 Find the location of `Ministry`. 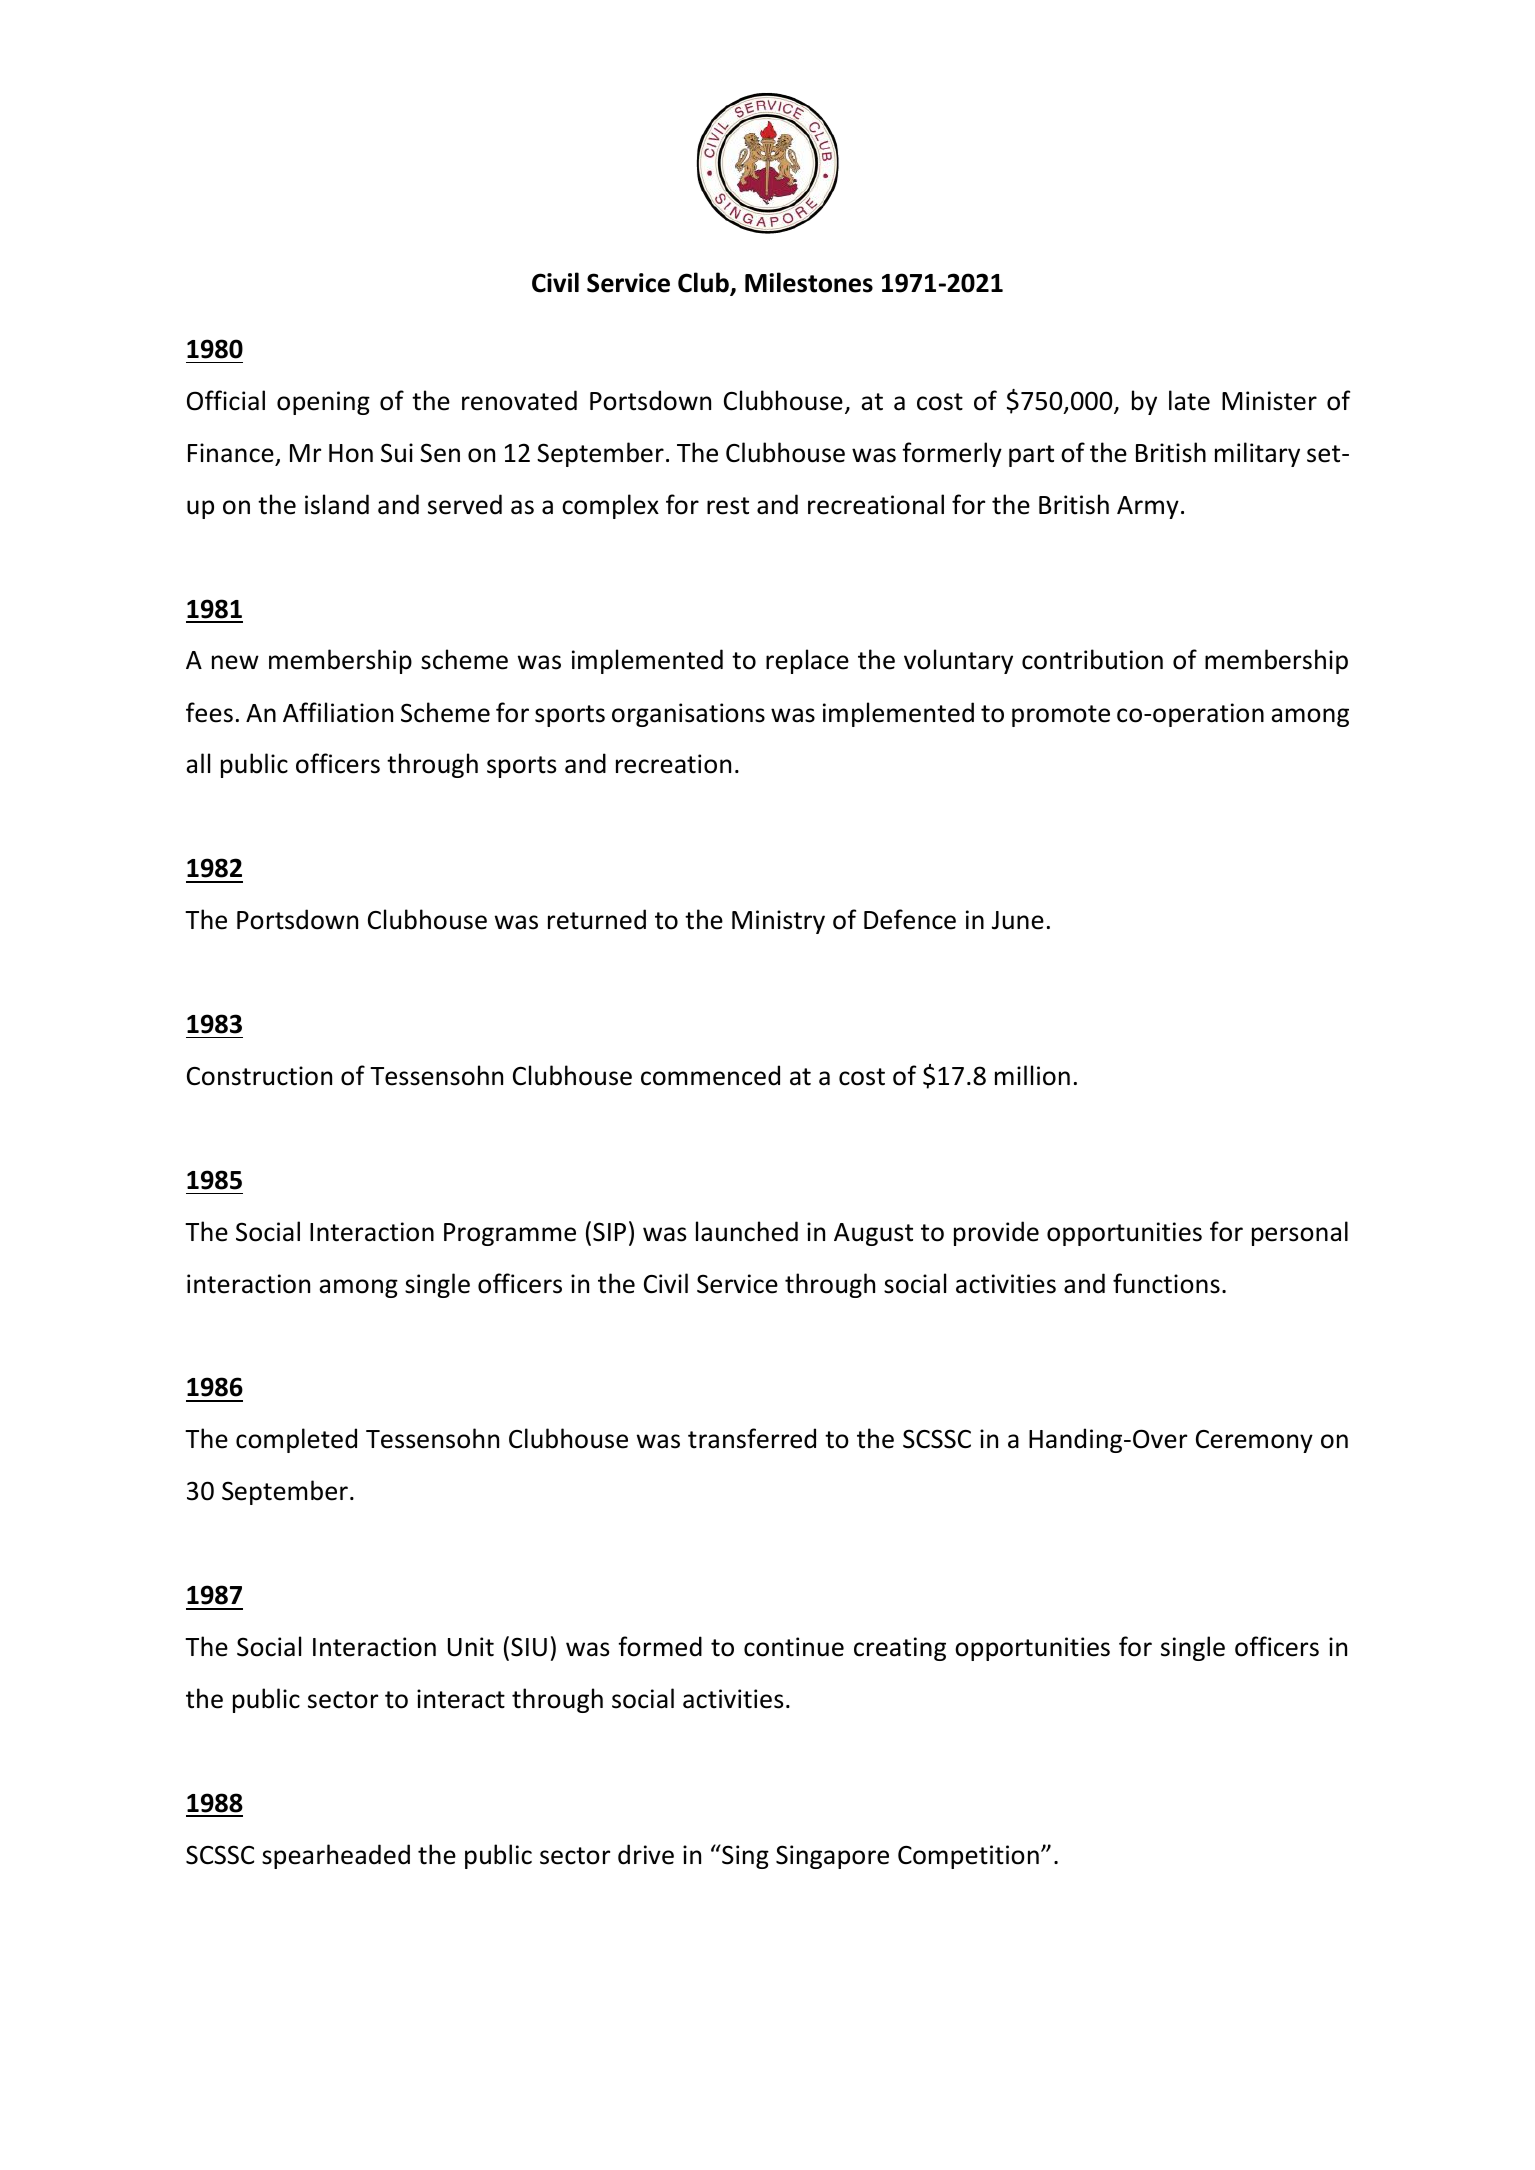

Ministry is located at coordinates (778, 922).
